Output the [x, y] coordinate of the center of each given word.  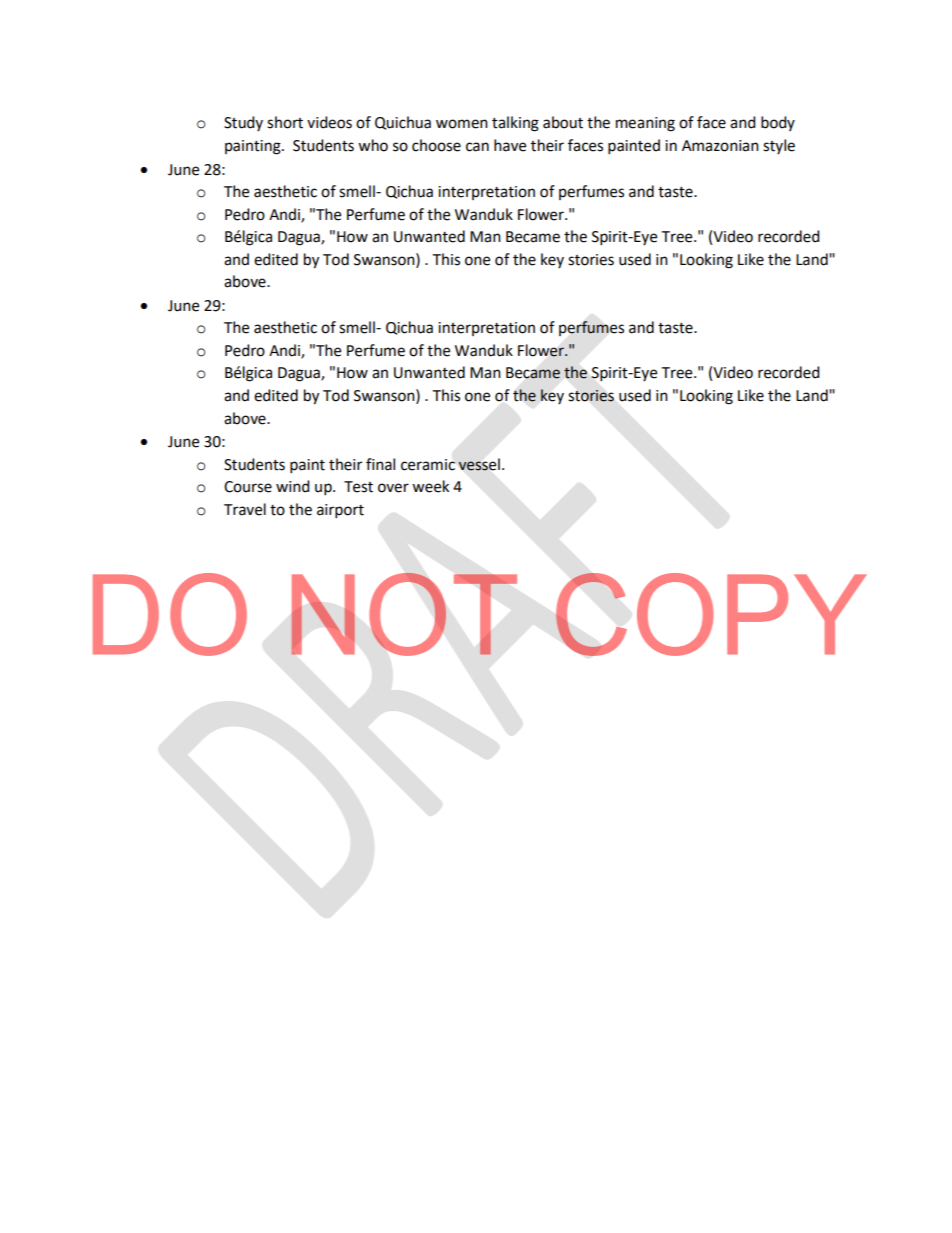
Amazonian [720, 146]
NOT [404, 614]
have [510, 145]
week [430, 486]
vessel [479, 464]
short [285, 122]
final [380, 464]
